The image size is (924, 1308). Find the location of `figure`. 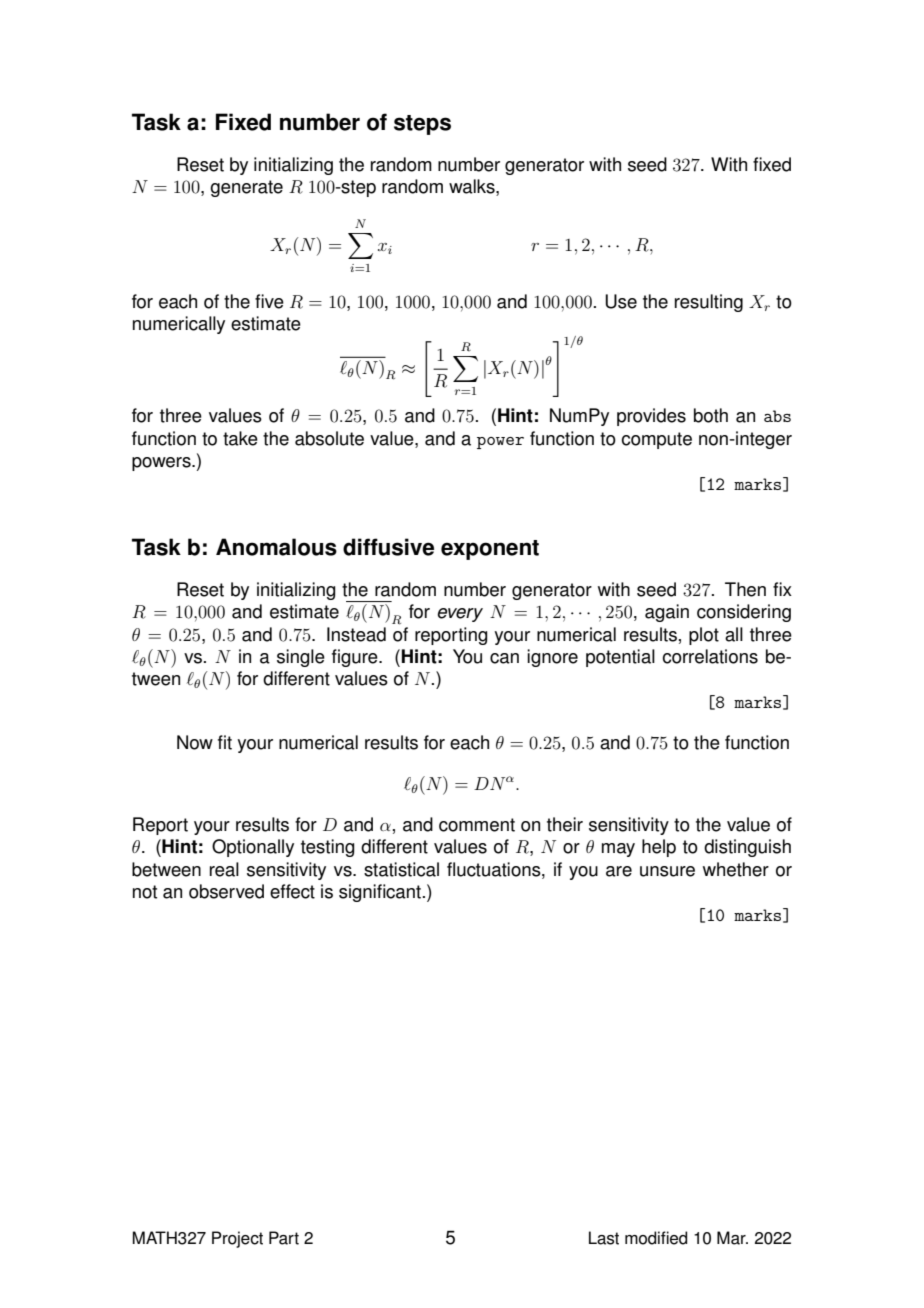

figure is located at coordinates (356, 658).
